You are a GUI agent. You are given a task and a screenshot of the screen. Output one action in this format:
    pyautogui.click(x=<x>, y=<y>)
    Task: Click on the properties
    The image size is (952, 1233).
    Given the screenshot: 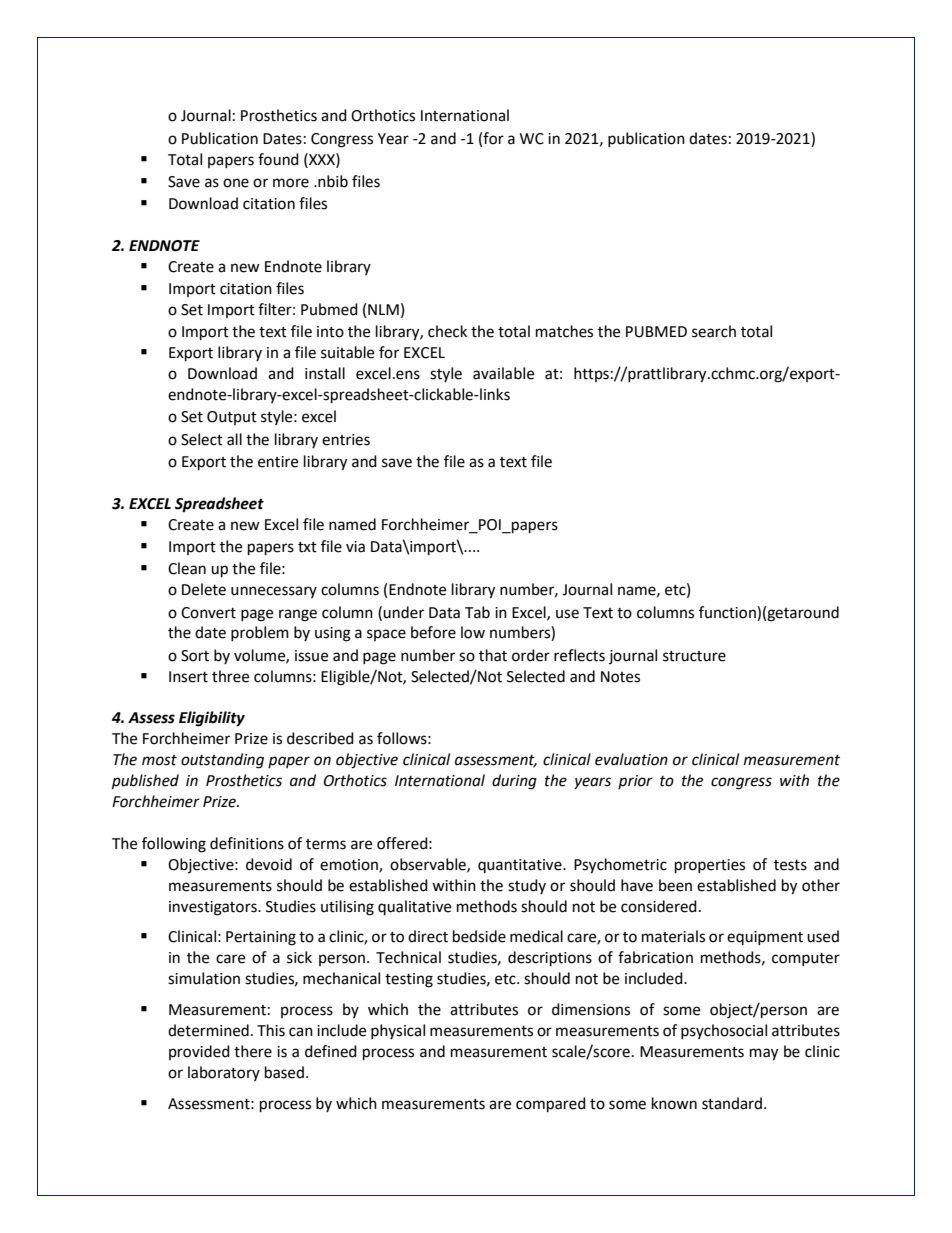 What is the action you would take?
    pyautogui.click(x=710, y=866)
